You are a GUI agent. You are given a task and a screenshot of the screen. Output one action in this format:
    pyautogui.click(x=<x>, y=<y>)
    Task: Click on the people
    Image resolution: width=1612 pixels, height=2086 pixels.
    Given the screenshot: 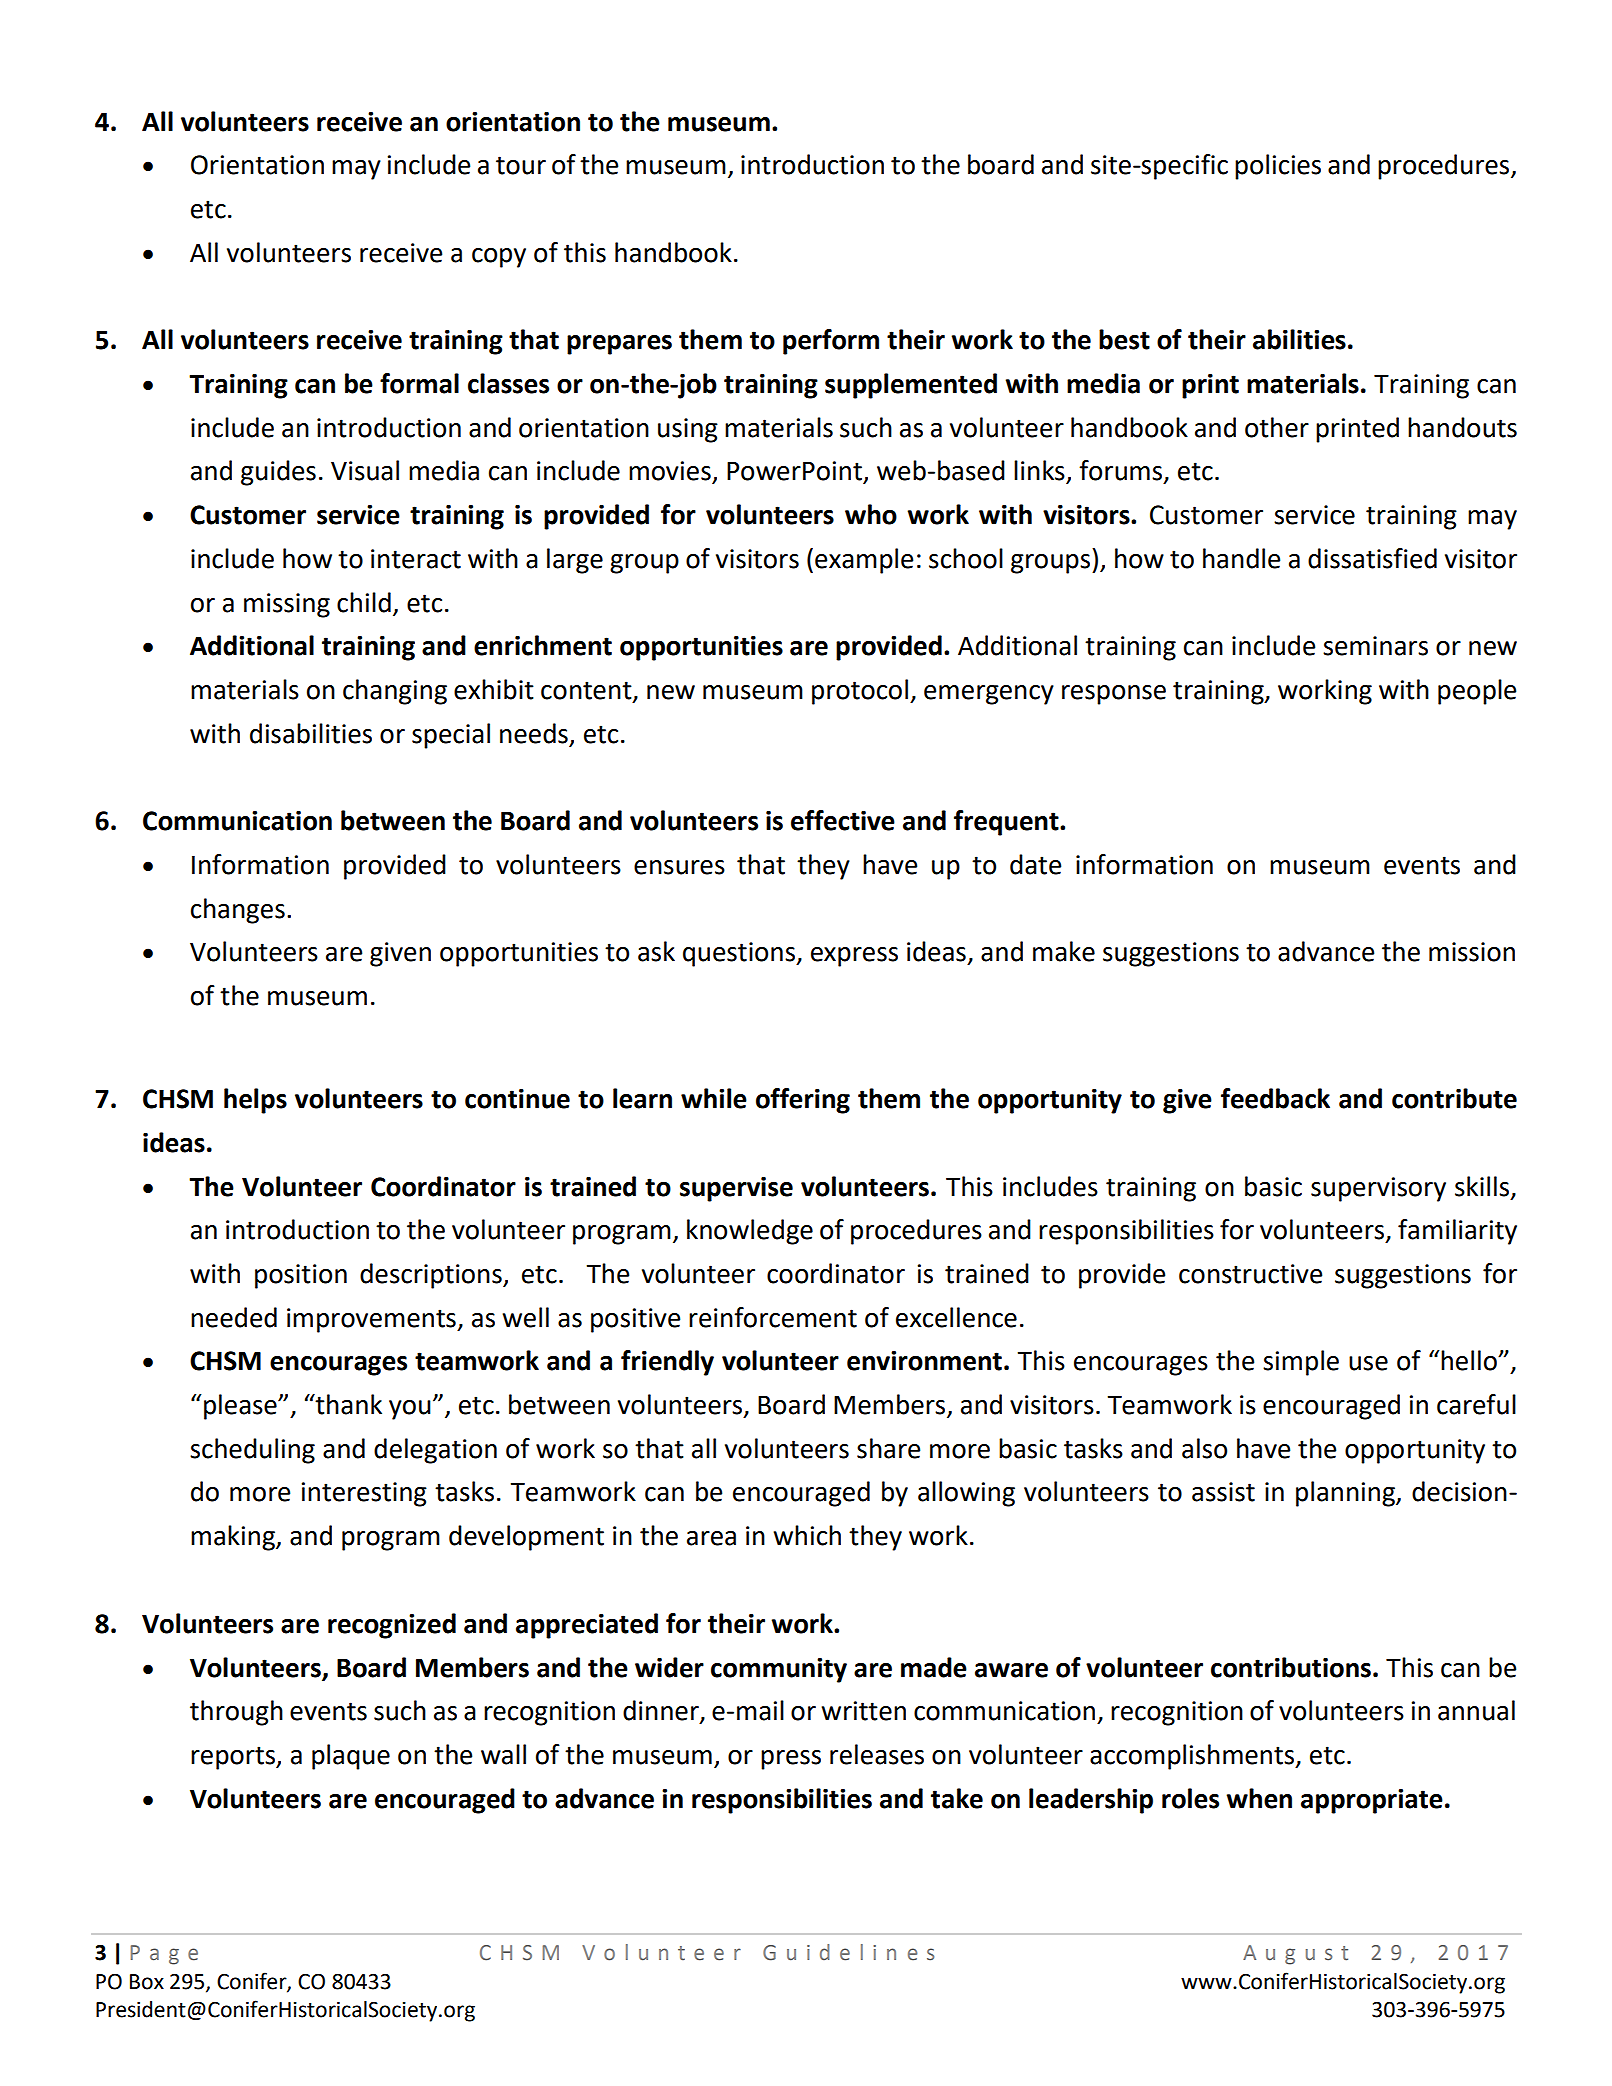 What is the action you would take?
    pyautogui.click(x=1477, y=692)
